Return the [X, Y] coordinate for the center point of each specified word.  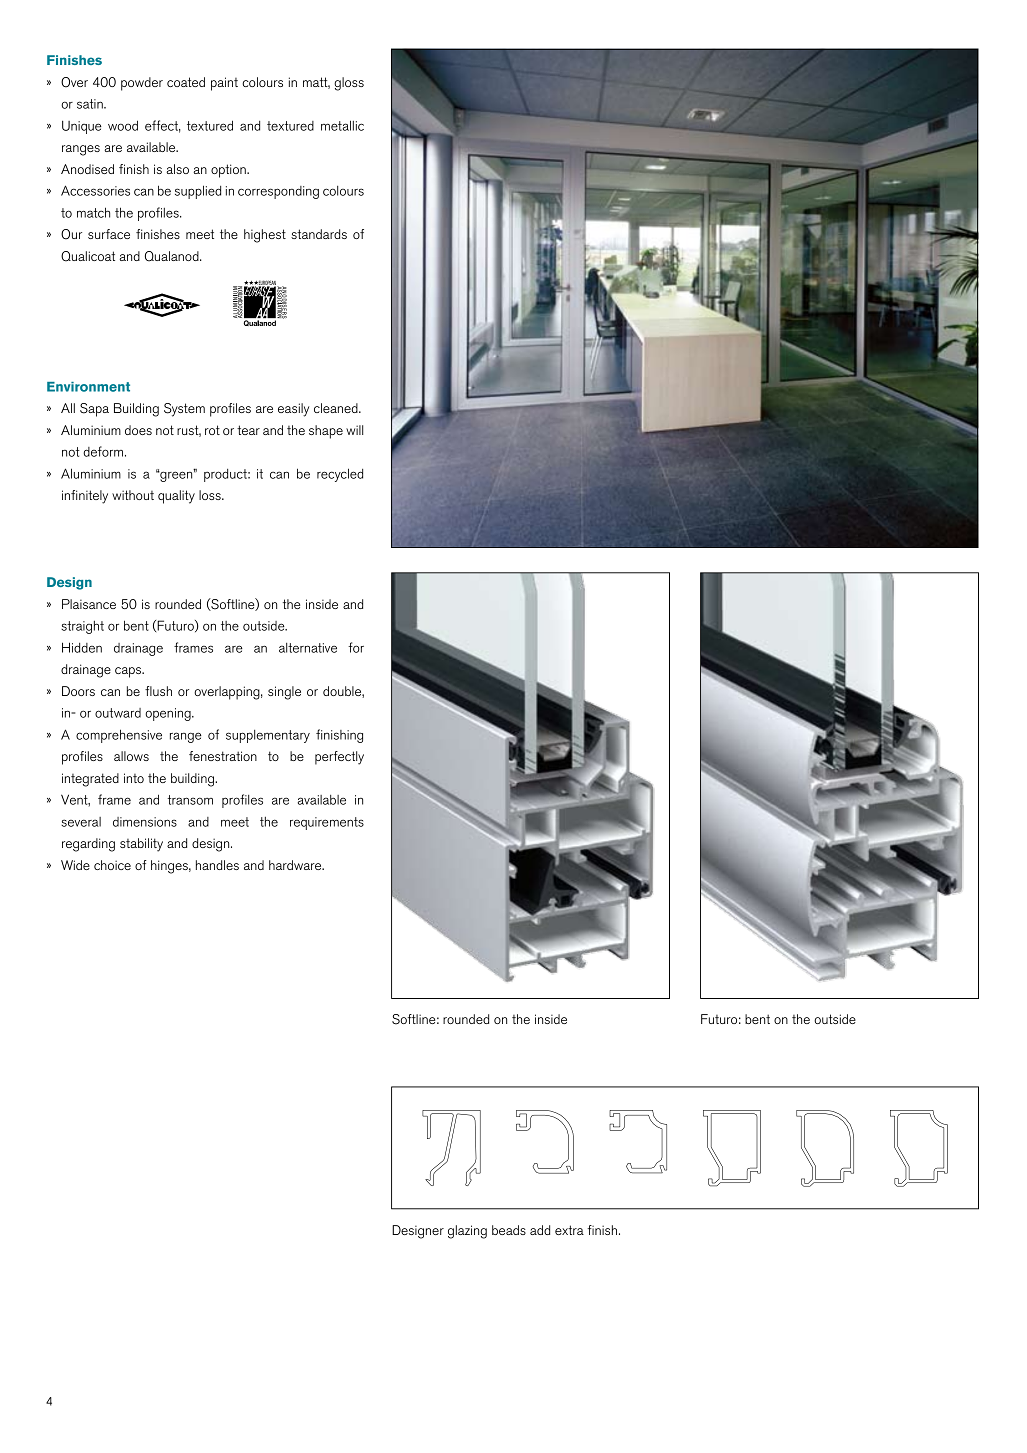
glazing [467, 1232]
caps [129, 672]
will [354, 430]
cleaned [337, 408]
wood [123, 125]
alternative [308, 648]
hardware [296, 865]
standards [319, 234]
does [138, 430]
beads [509, 1230]
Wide [75, 865]
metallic [342, 125]
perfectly [339, 758]
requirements [327, 823]
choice [112, 865]
